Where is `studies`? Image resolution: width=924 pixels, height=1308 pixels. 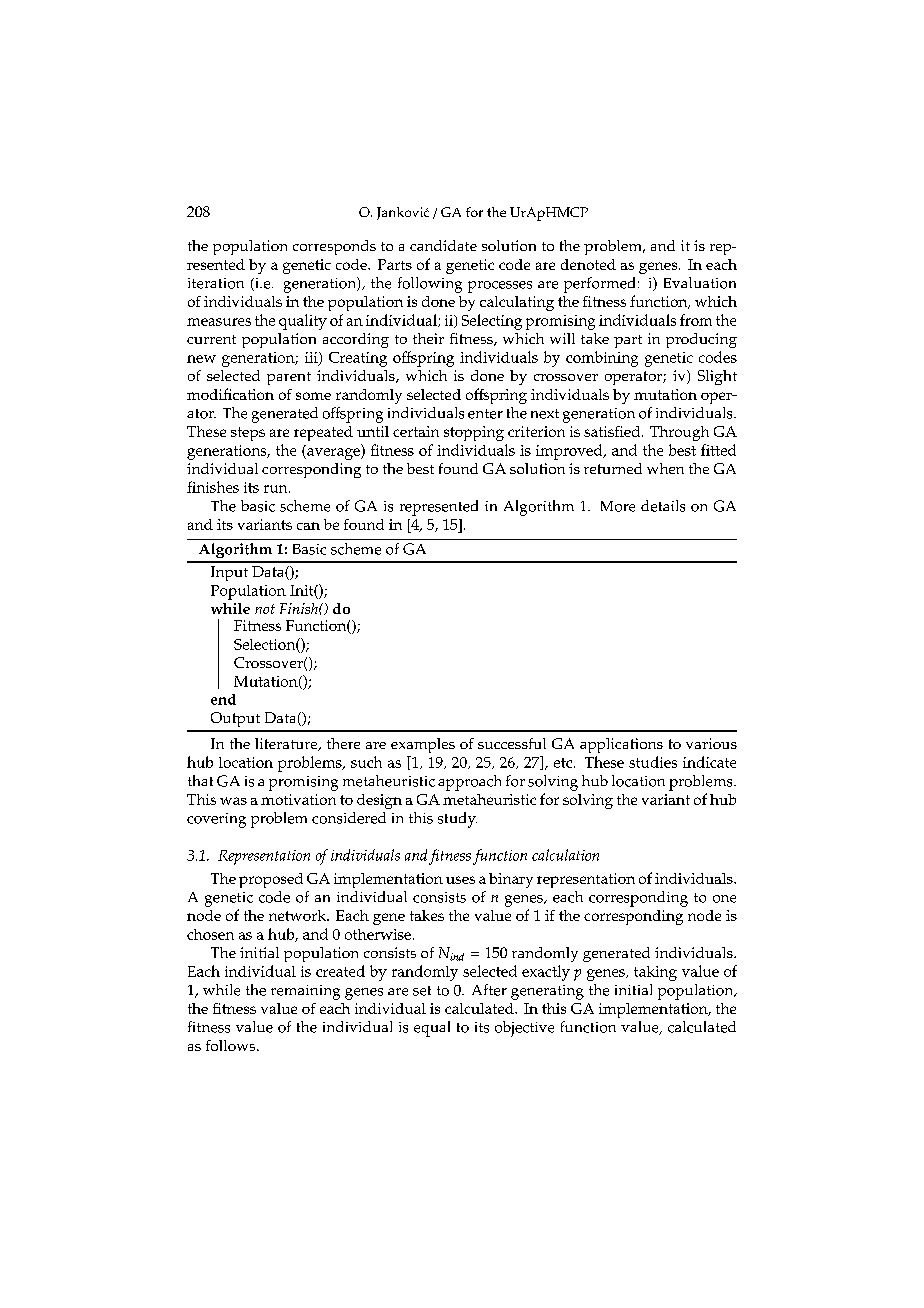 studies is located at coordinates (653, 762).
